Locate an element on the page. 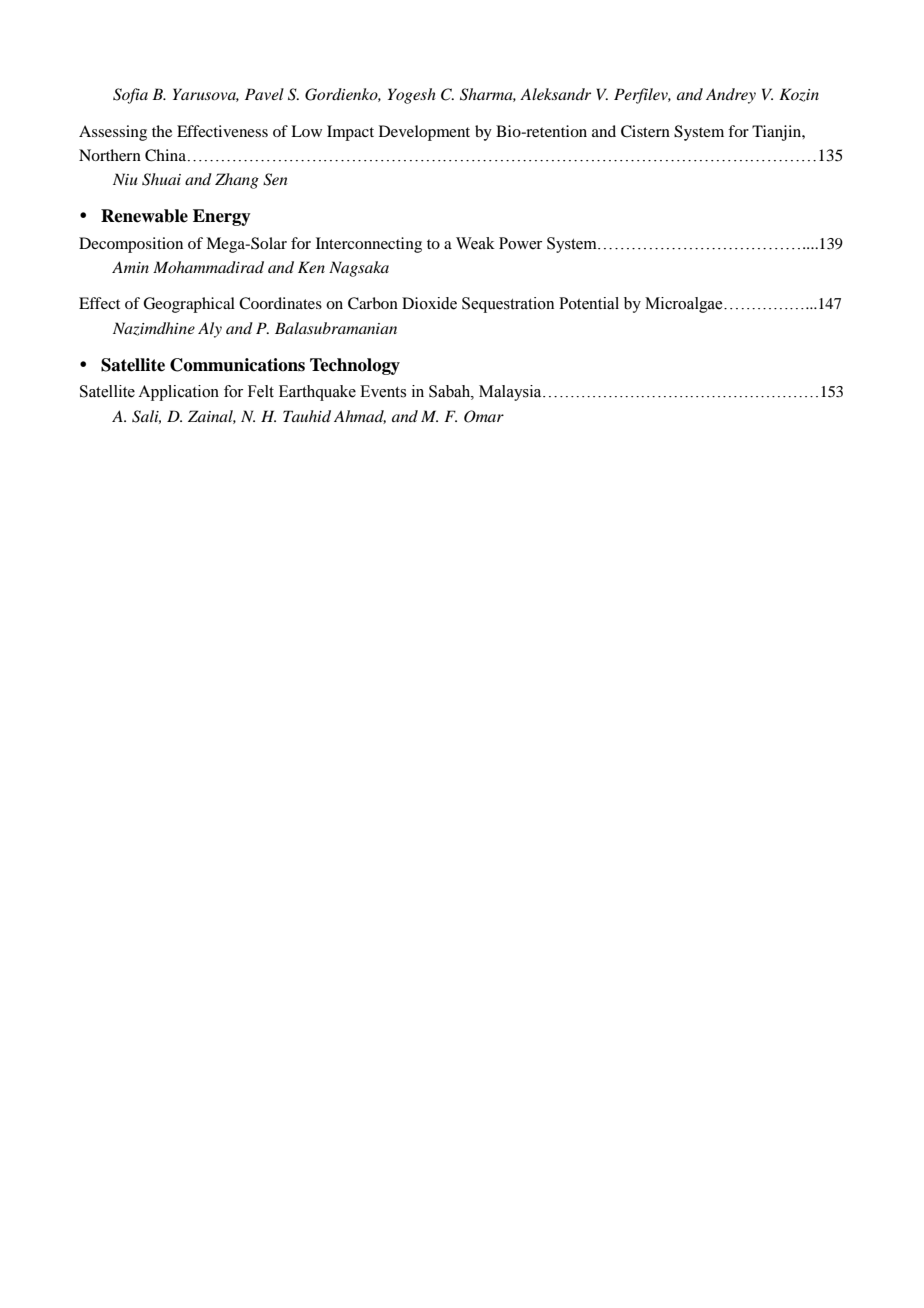 This document has width=924, height=1308. Events is located at coordinates (383, 391).
